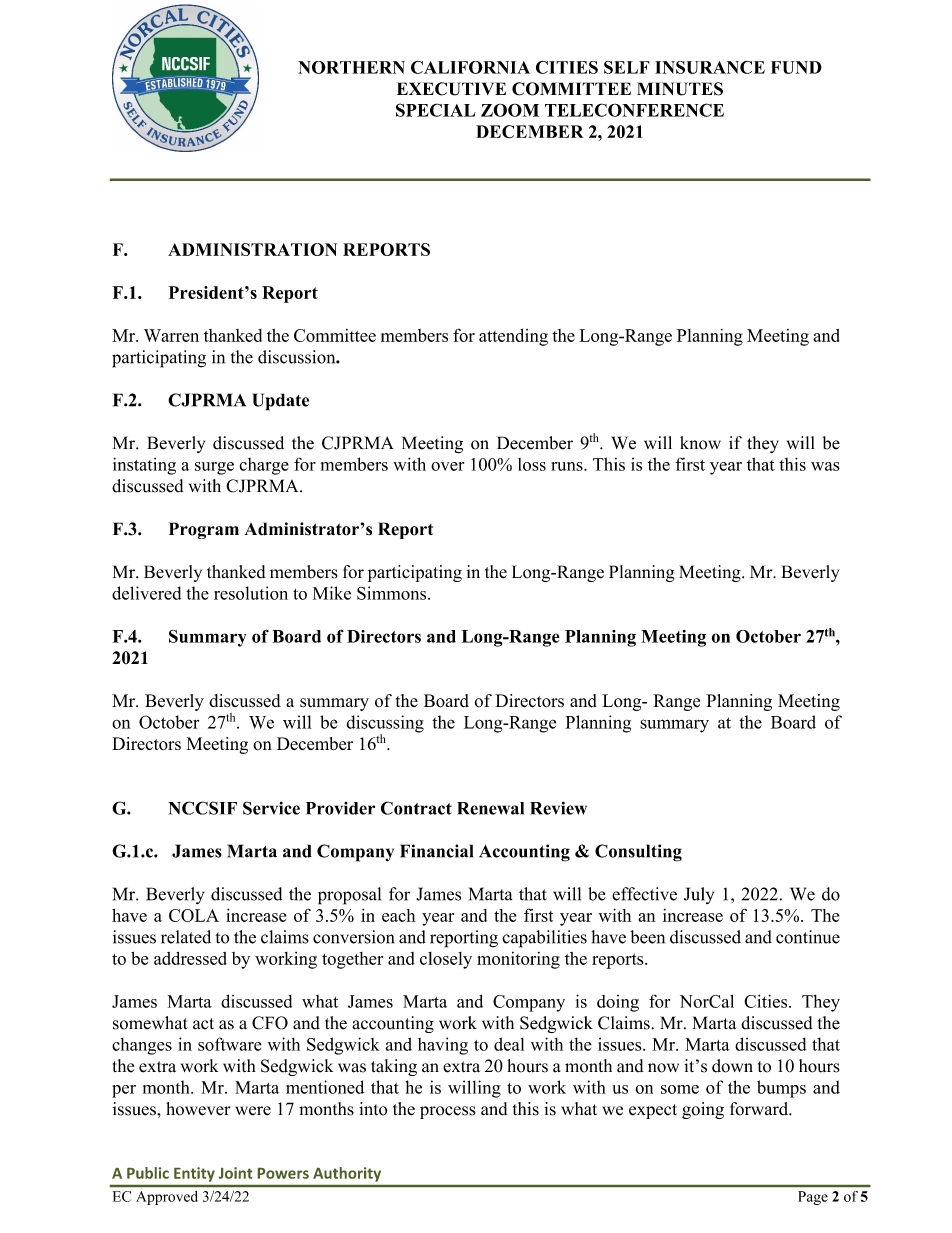 This document has width=952, height=1233. I want to click on INSURANCE, so click(710, 67).
